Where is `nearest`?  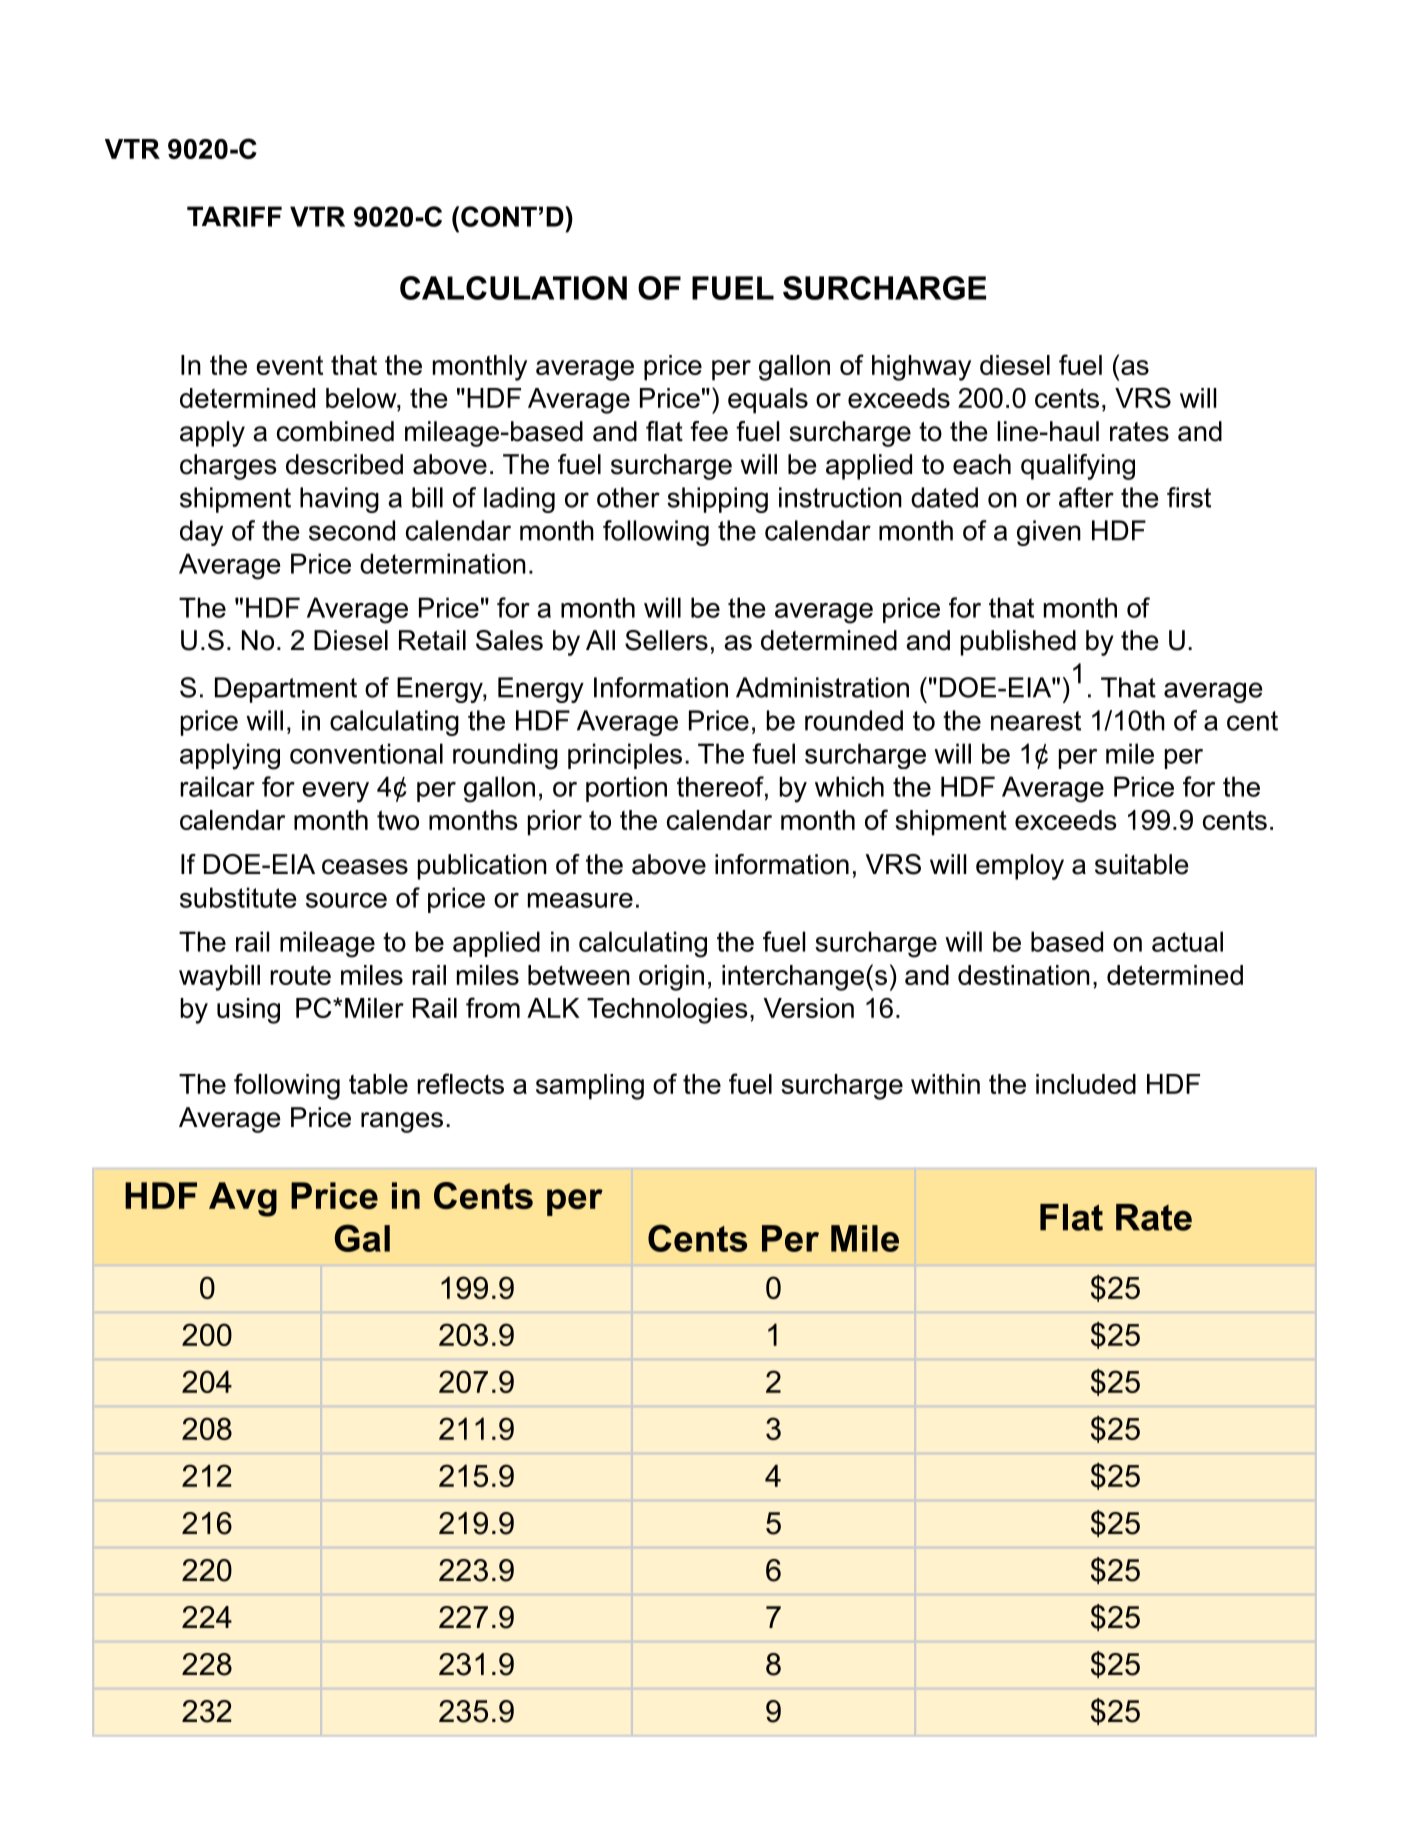
nearest is located at coordinates (1036, 721).
